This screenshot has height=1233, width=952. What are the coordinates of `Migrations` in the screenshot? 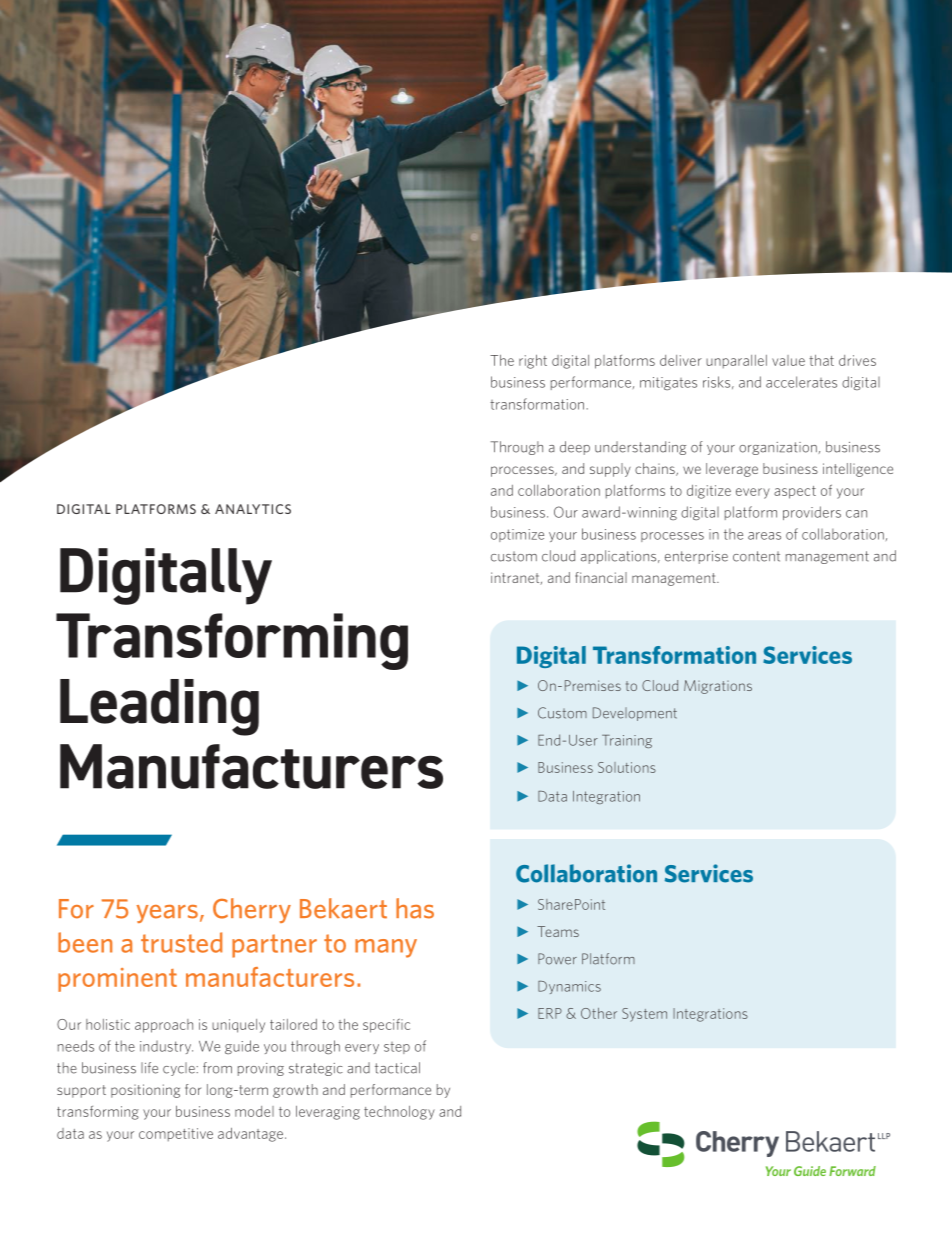 It's located at (718, 687).
